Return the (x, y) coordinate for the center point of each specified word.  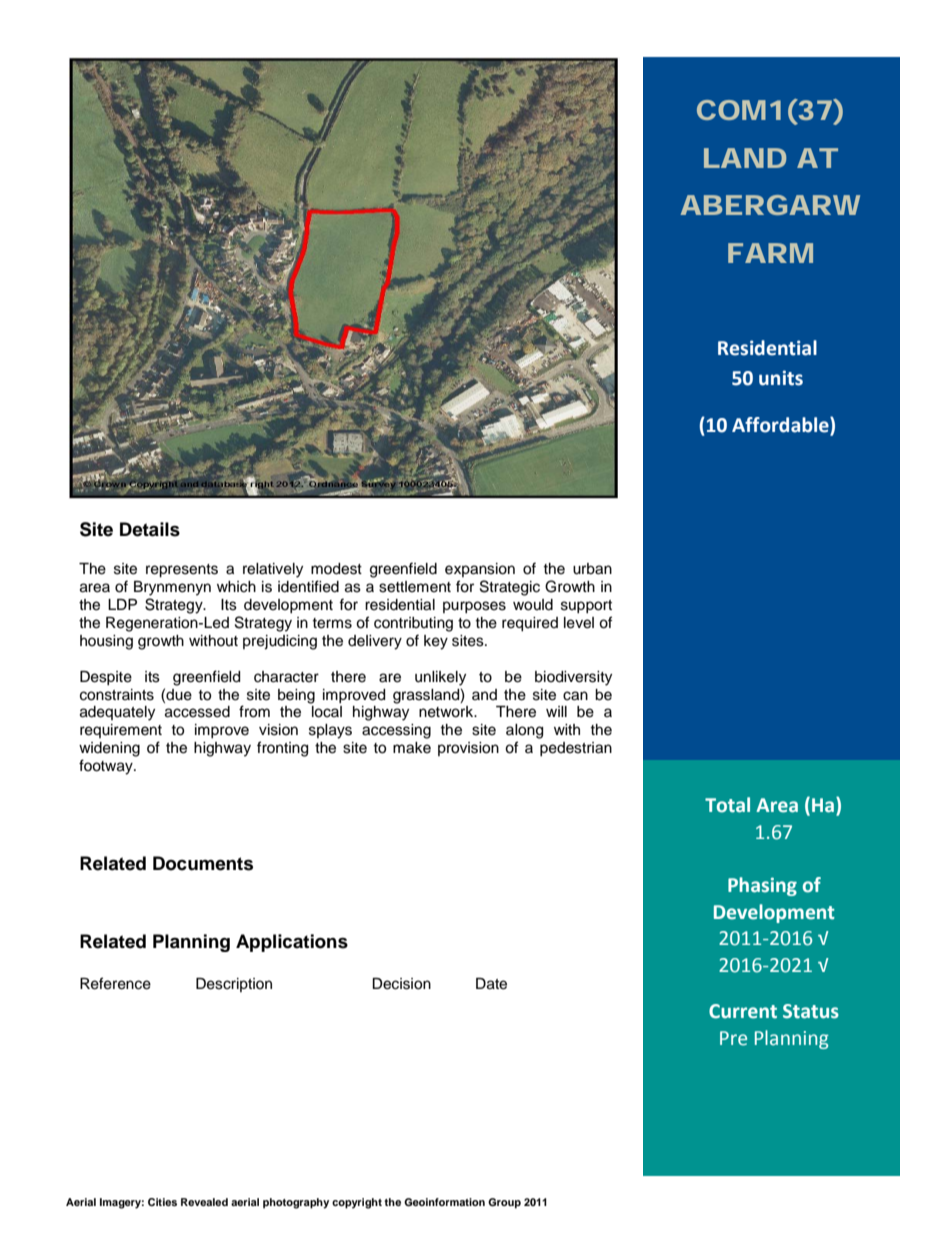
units (781, 378)
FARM (770, 253)
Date (491, 984)
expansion (480, 570)
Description (234, 985)
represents (182, 571)
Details (150, 529)
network (447, 712)
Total (727, 805)
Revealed (204, 1202)
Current (743, 1011)
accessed (197, 712)
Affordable (781, 425)
